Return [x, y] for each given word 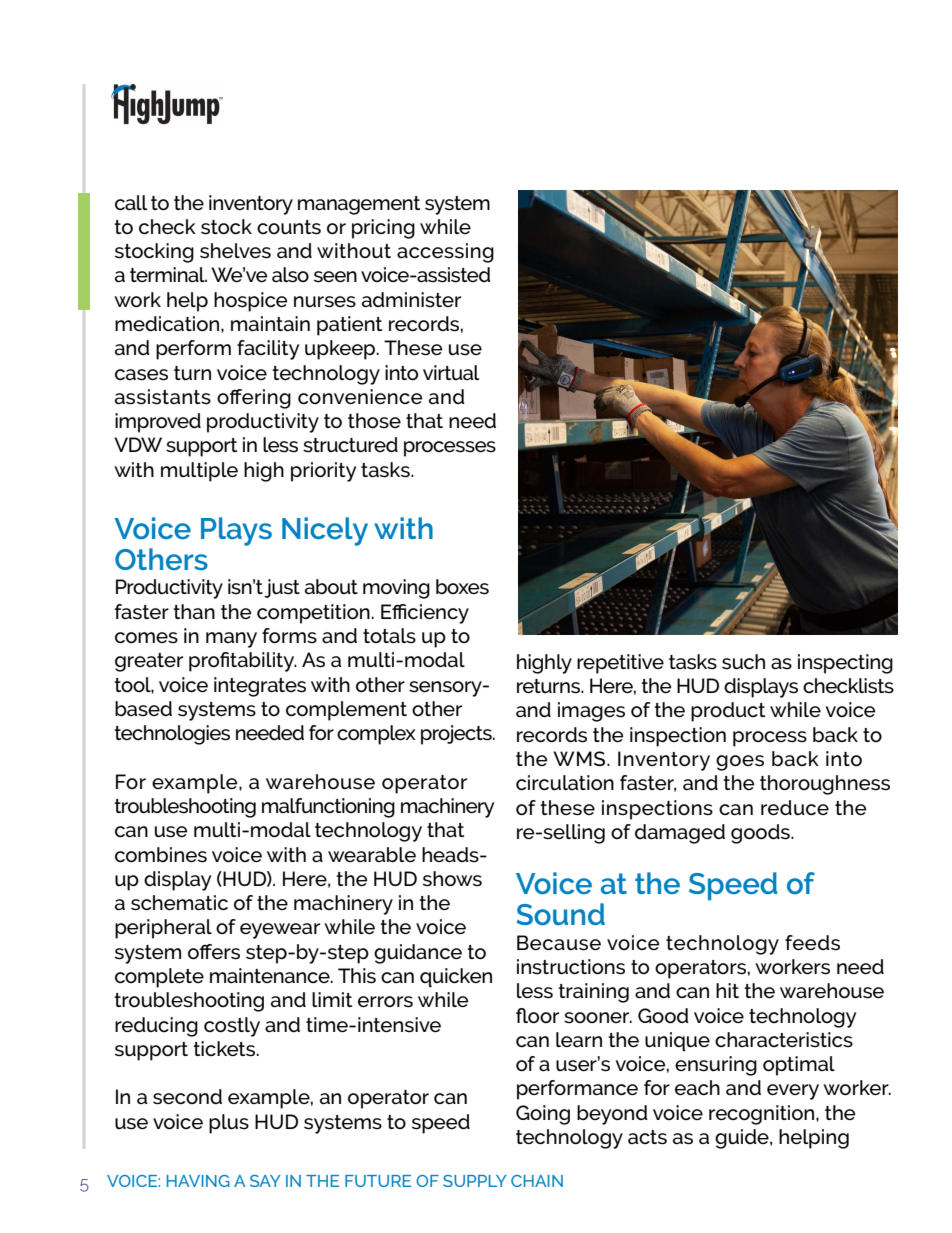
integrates [260, 687]
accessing [445, 253]
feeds [812, 943]
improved [158, 423]
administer [411, 300]
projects [457, 735]
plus [229, 1124]
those [374, 421]
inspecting [845, 664]
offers [214, 952]
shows [452, 879]
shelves [235, 251]
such [743, 662]
